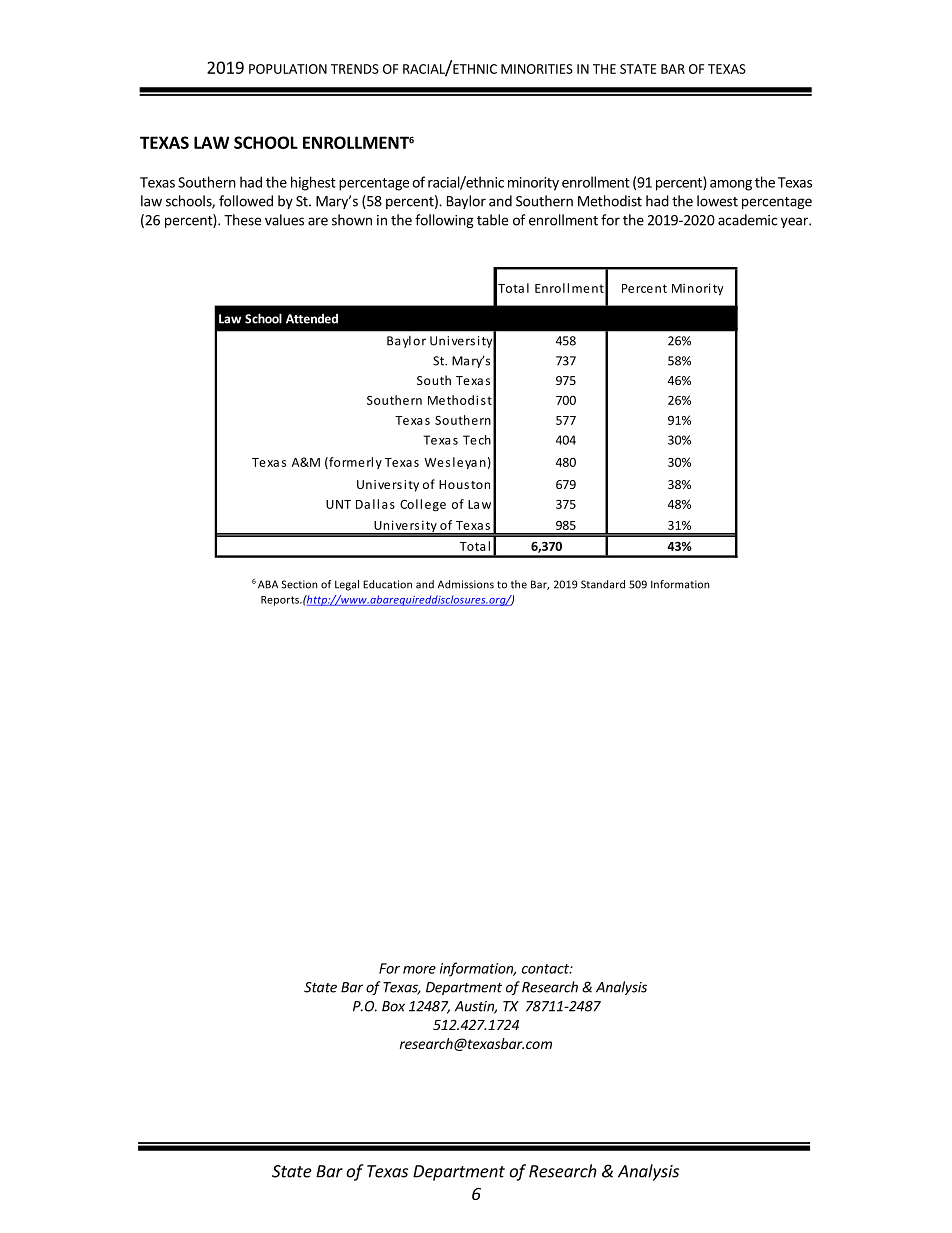  I want to click on Box, so click(393, 1006).
